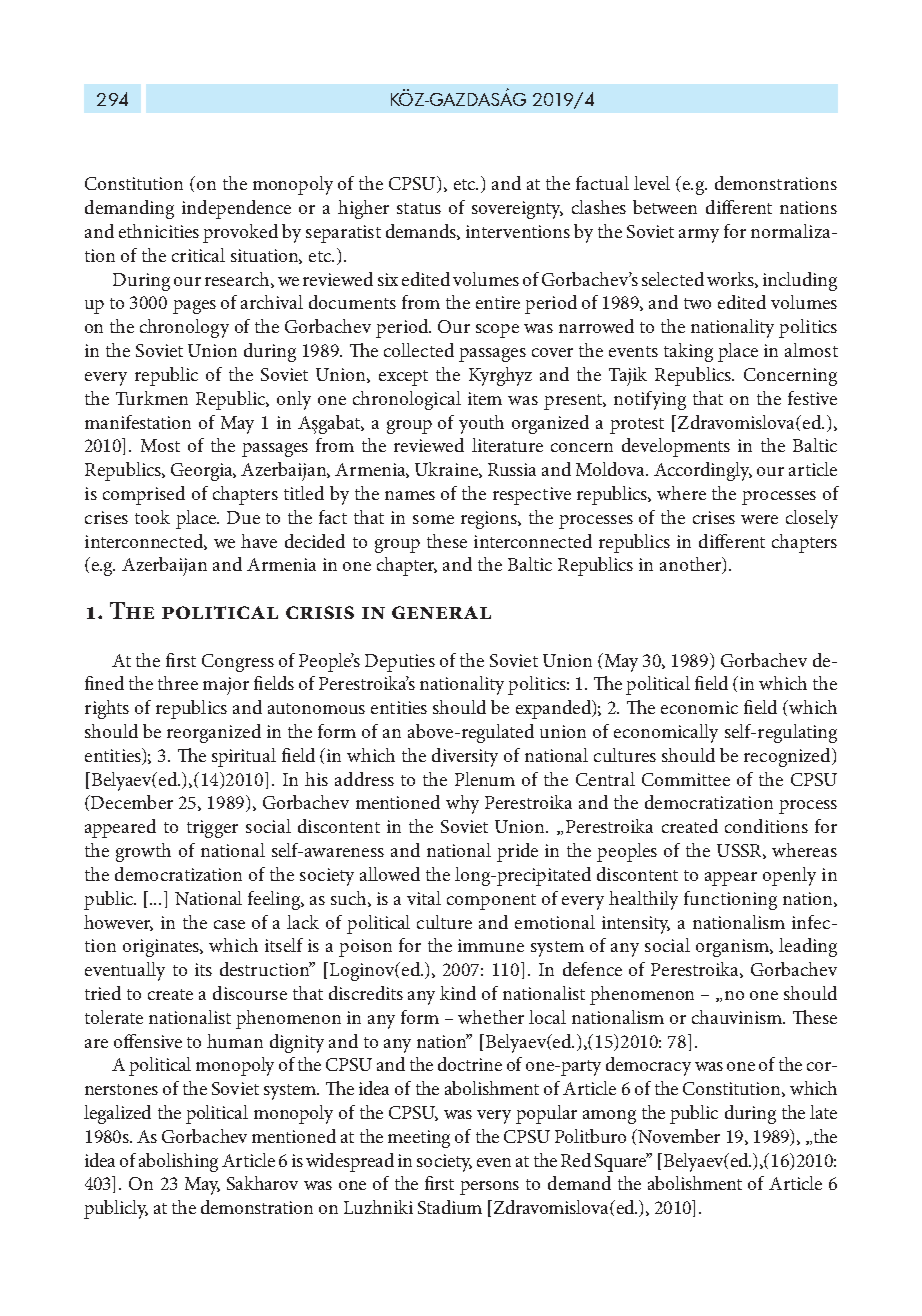 The height and width of the document is (1316, 922). Describe the element at coordinates (692, 565) in the document. I see `another` at that location.
